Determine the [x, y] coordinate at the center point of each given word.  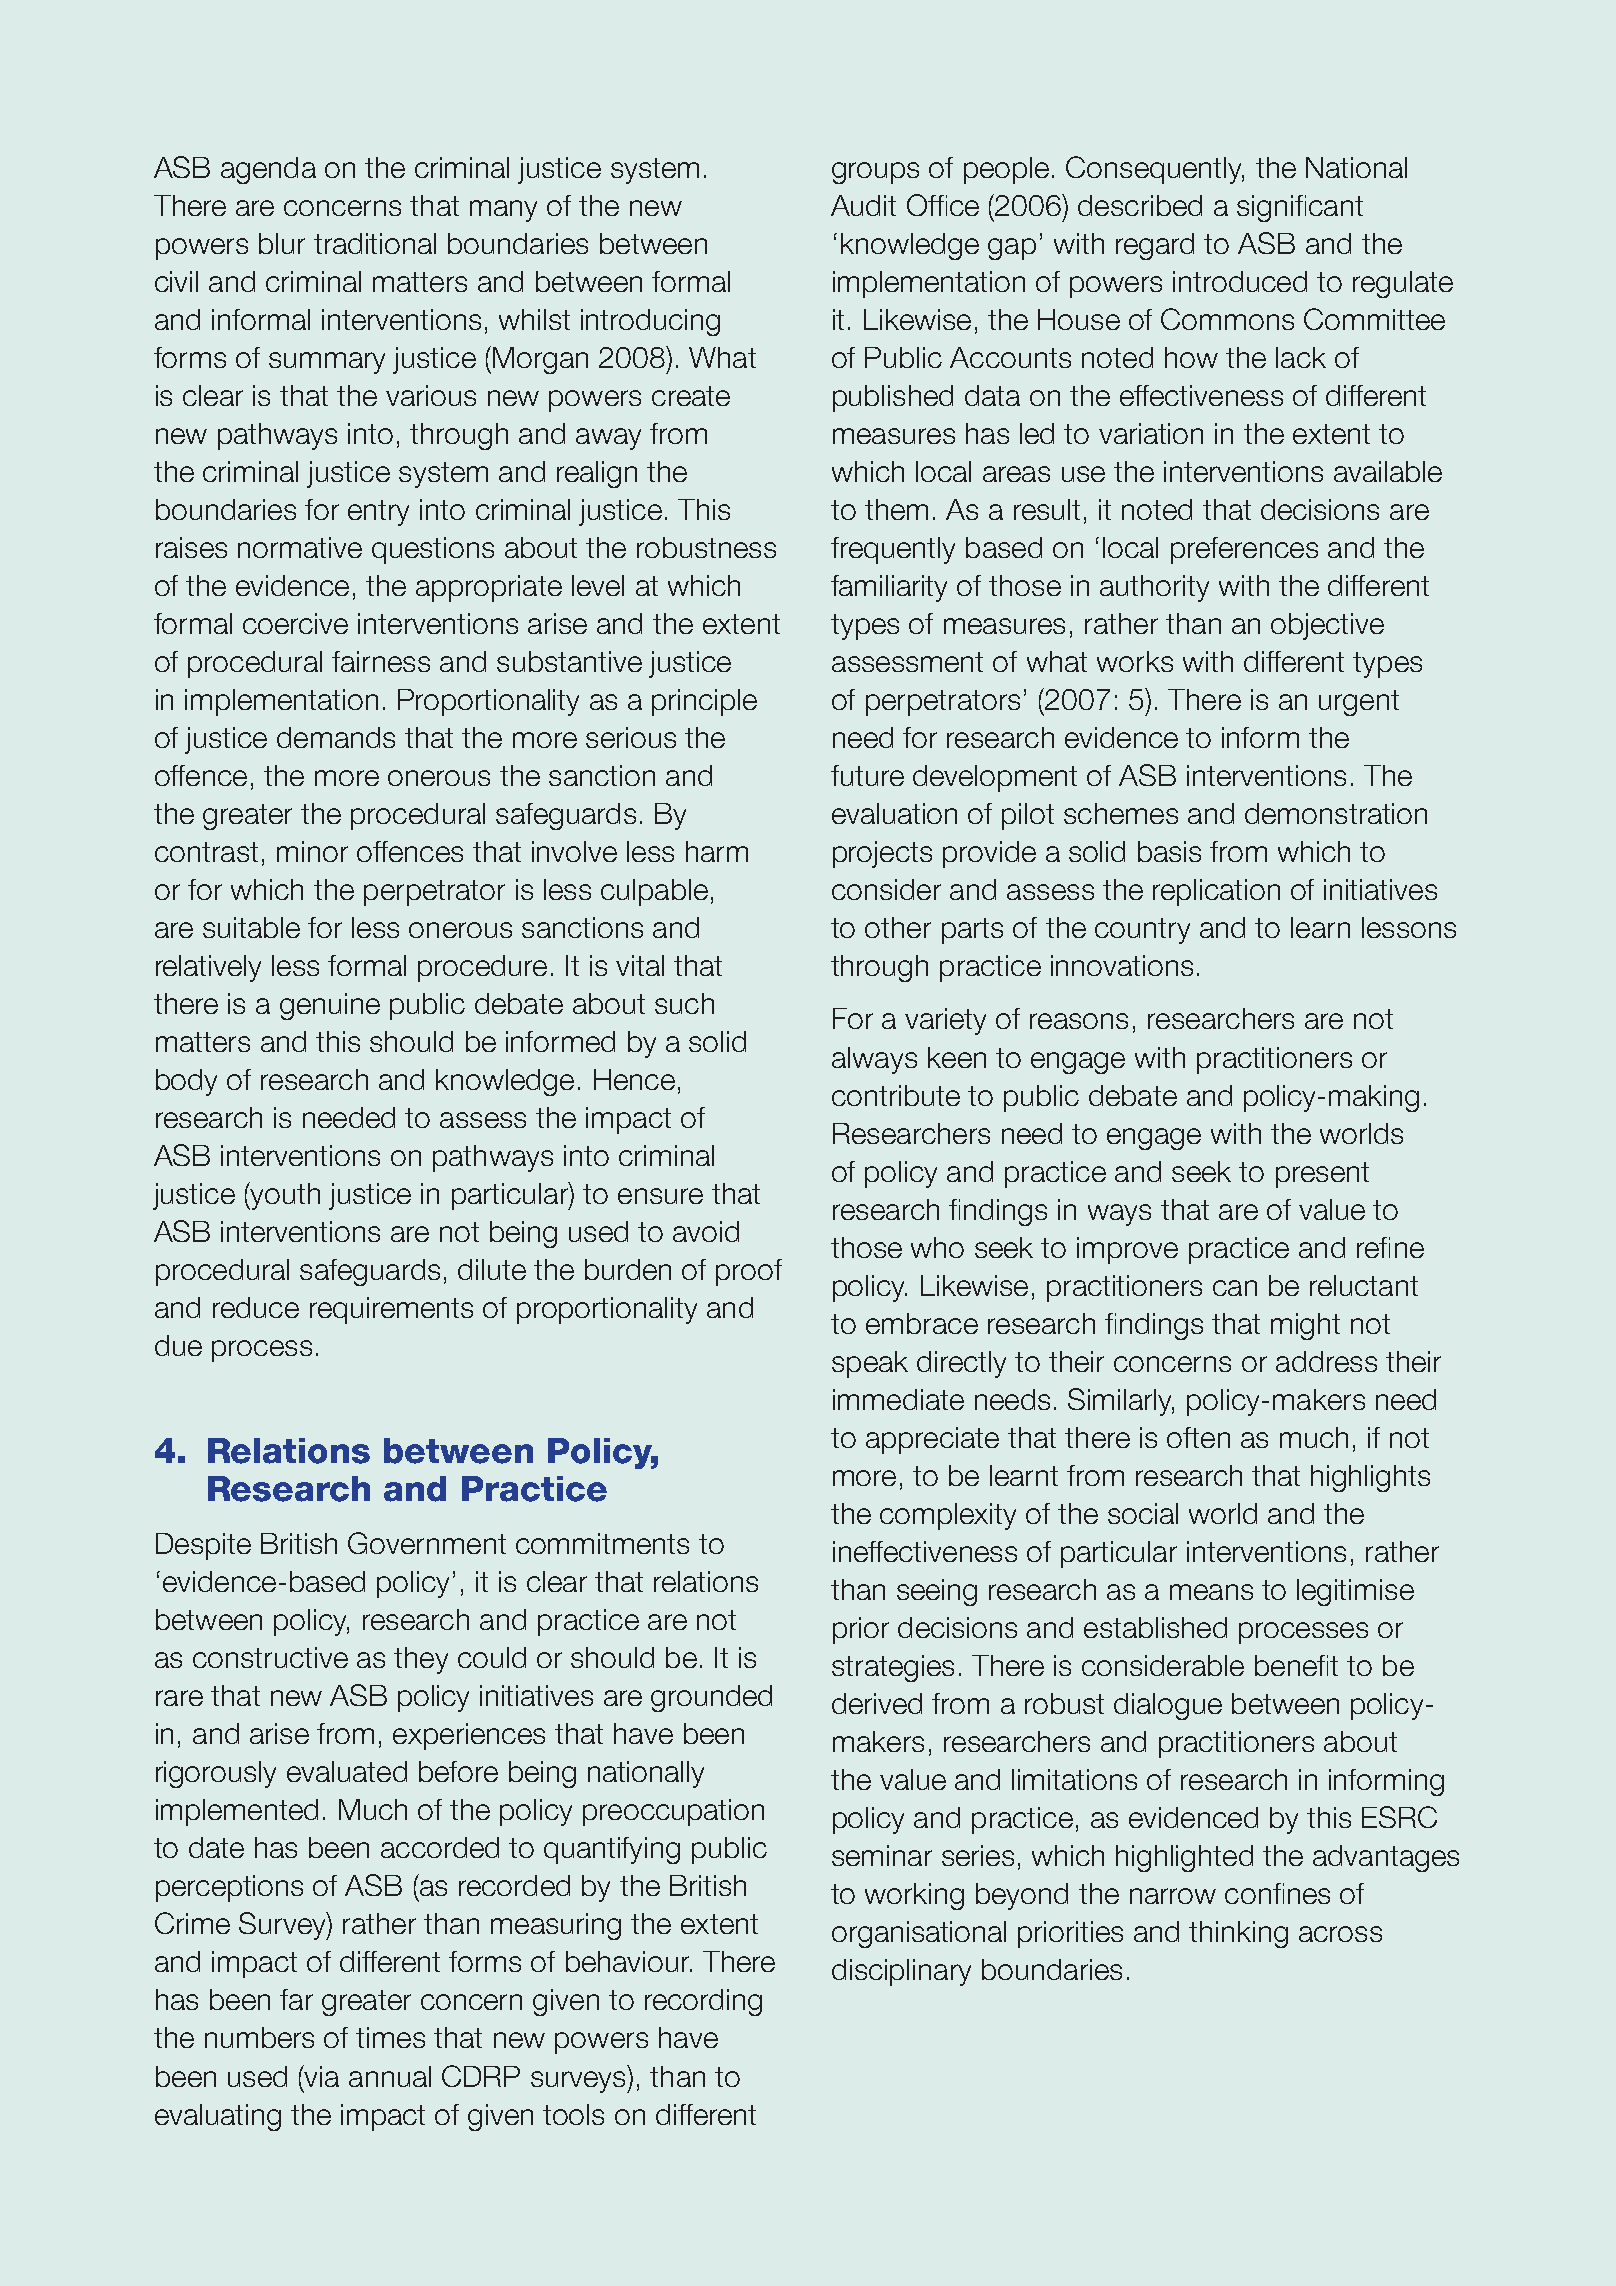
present [1322, 1175]
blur [282, 243]
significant [1300, 208]
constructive [270, 1657]
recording [703, 2002]
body [186, 1082]
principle [704, 702]
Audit [863, 205]
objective [1327, 626]
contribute [896, 1095]
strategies [893, 1668]
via [321, 2076]
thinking [1238, 1934]
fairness [381, 661]
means [1211, 1592]
